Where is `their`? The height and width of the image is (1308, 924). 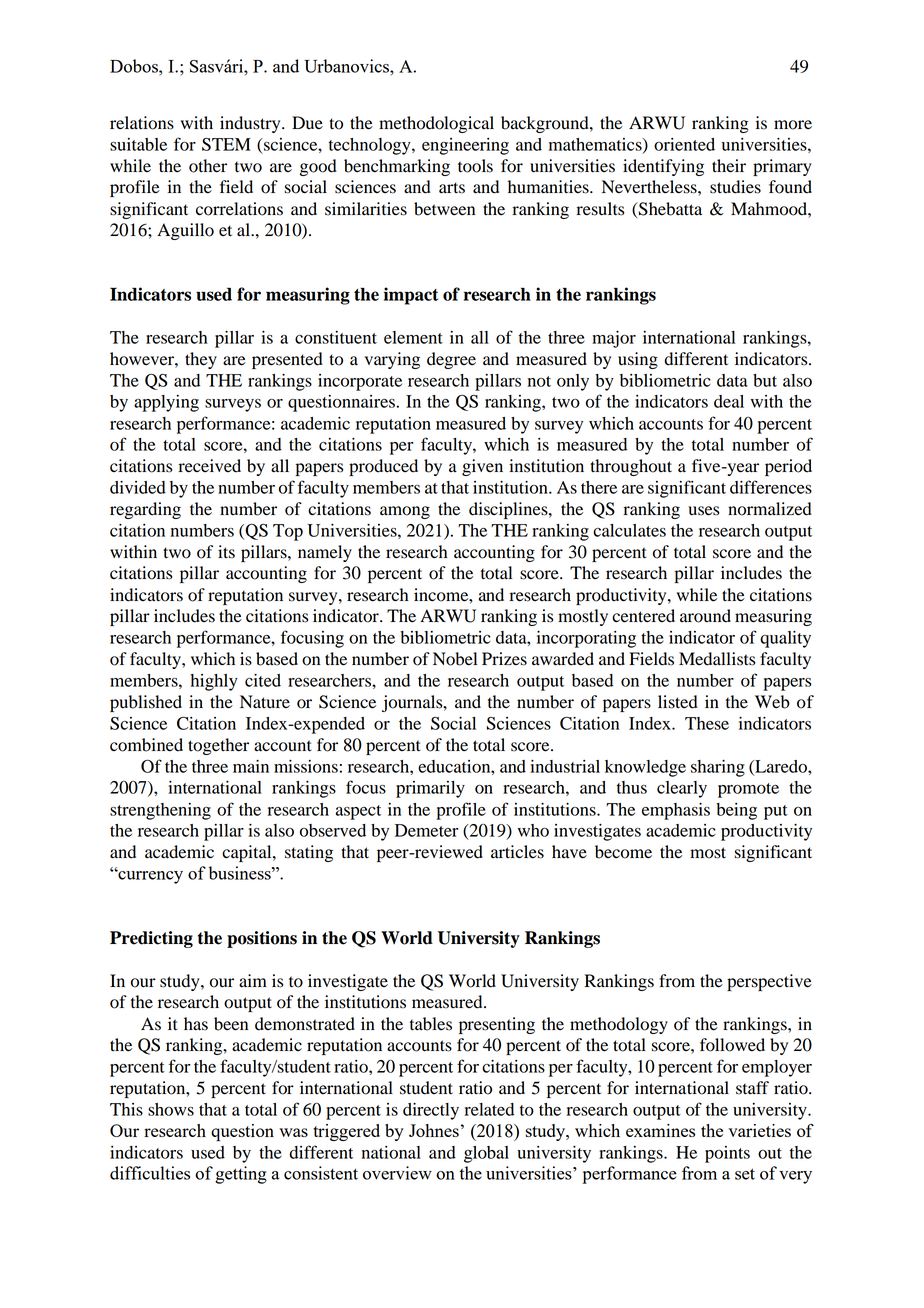 their is located at coordinates (729, 166).
